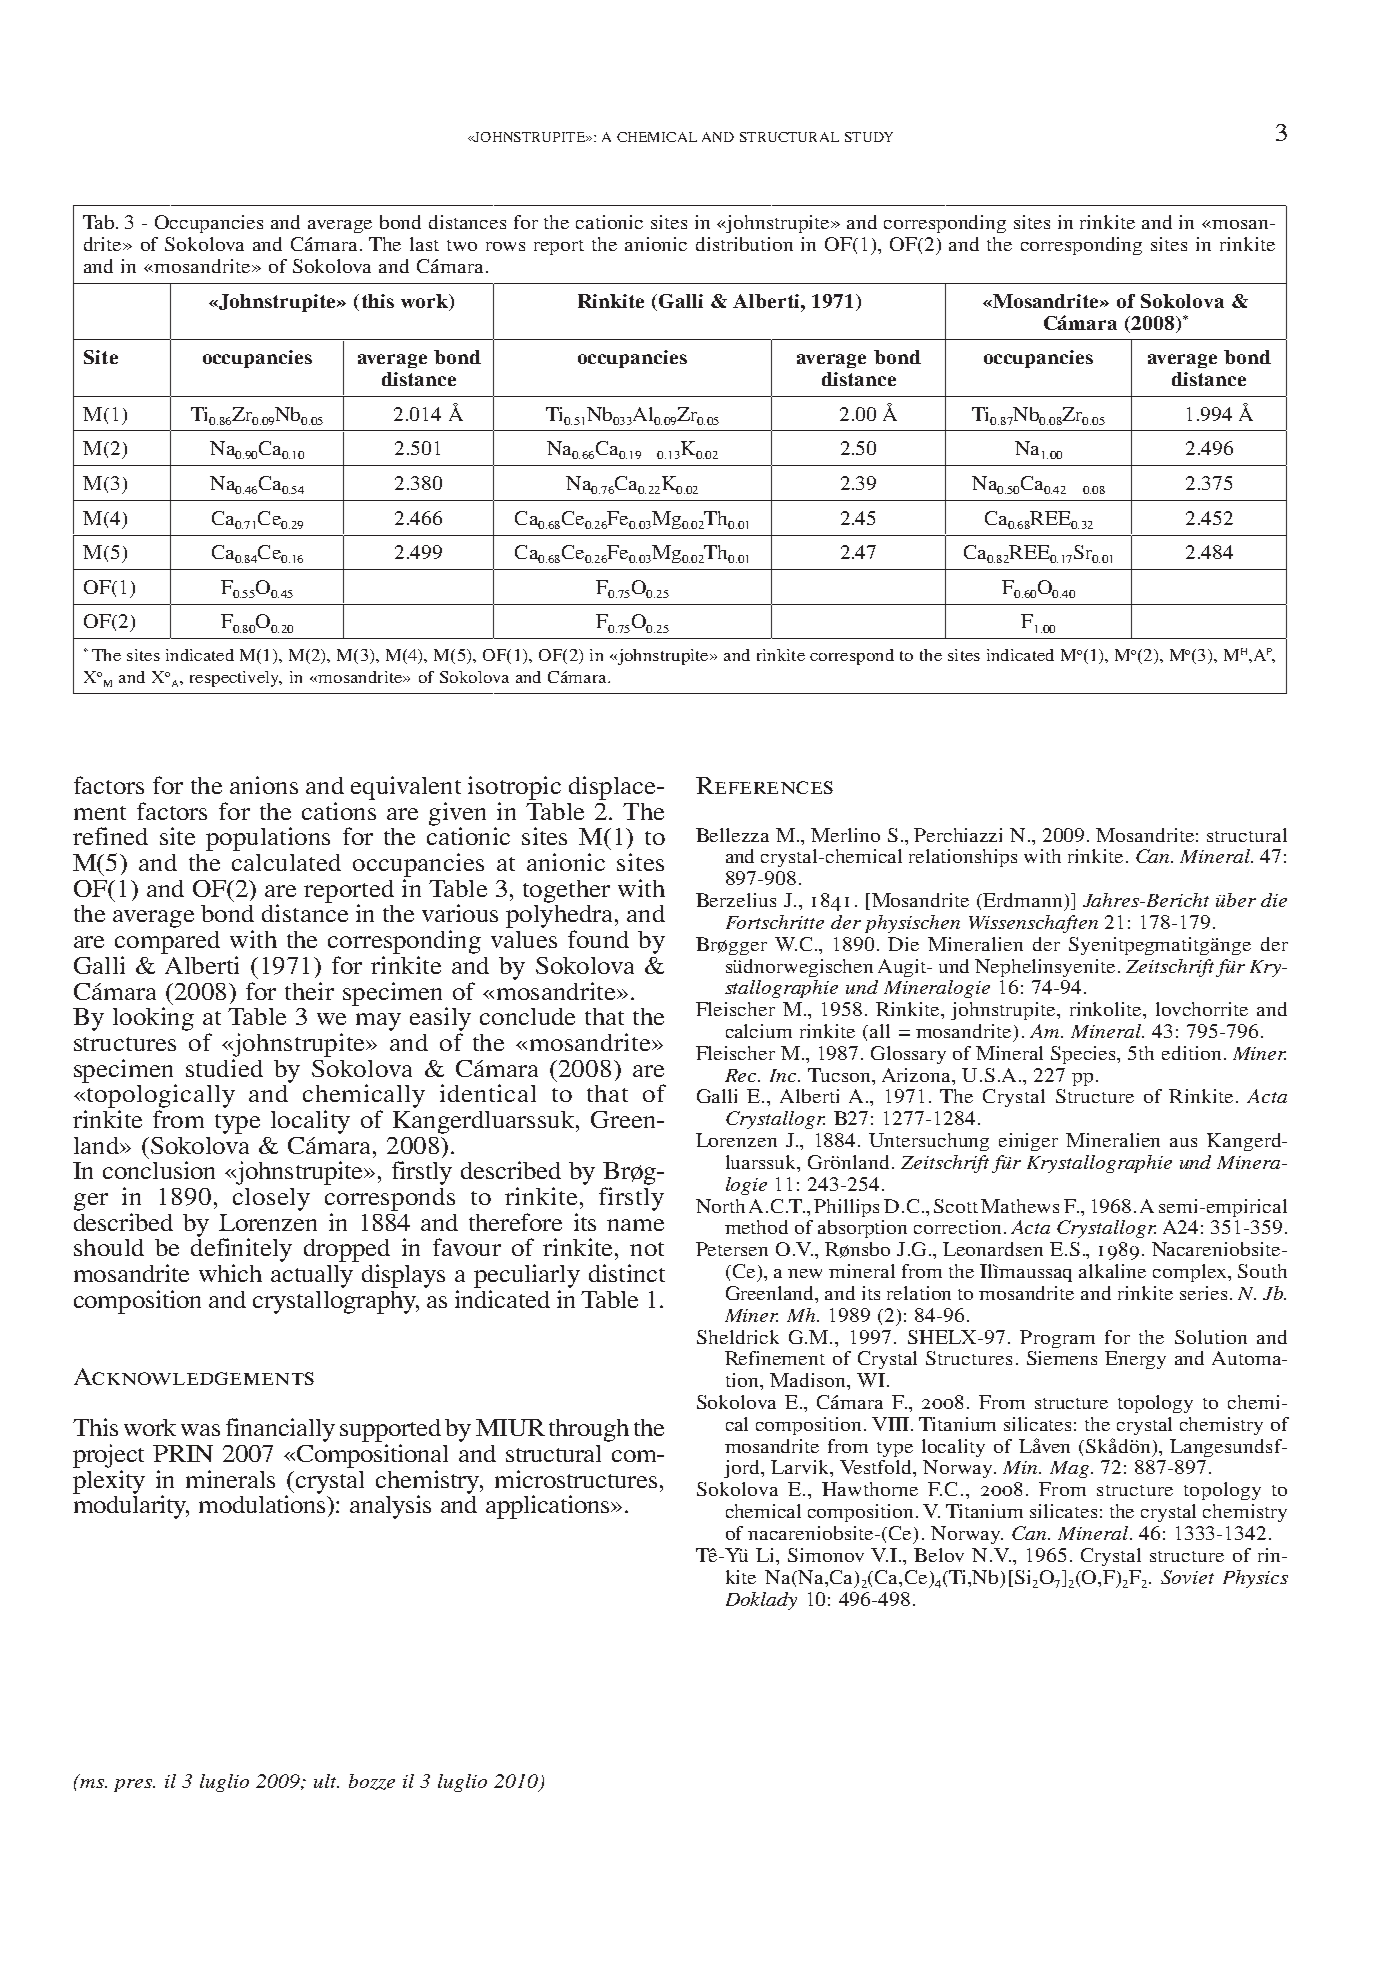 This screenshot has height=1966, width=1383. What do you see at coordinates (869, 137) in the screenshot?
I see `study` at bounding box center [869, 137].
